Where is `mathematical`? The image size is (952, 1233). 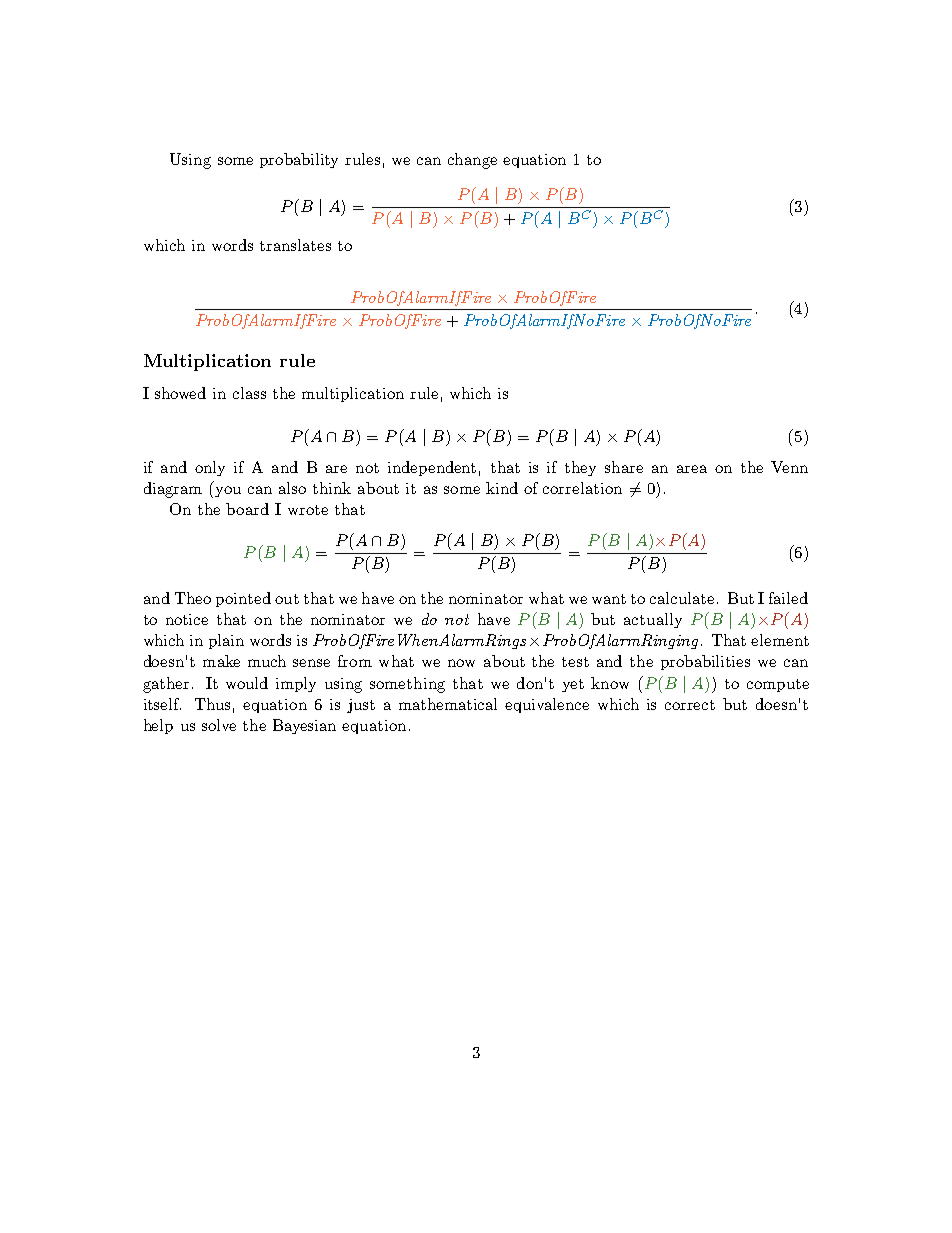 mathematical is located at coordinates (448, 704).
